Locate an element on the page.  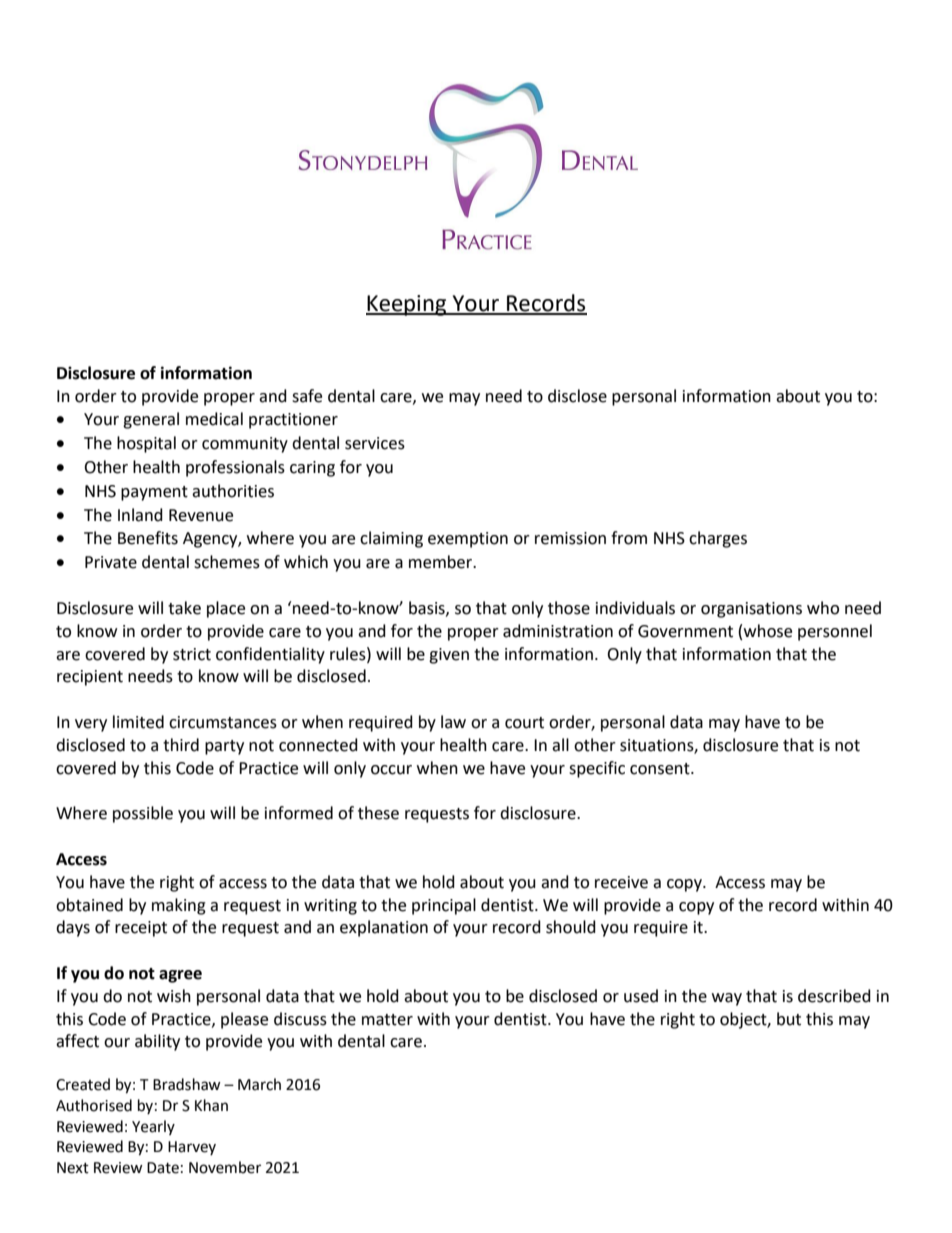
March is located at coordinates (259, 1084).
